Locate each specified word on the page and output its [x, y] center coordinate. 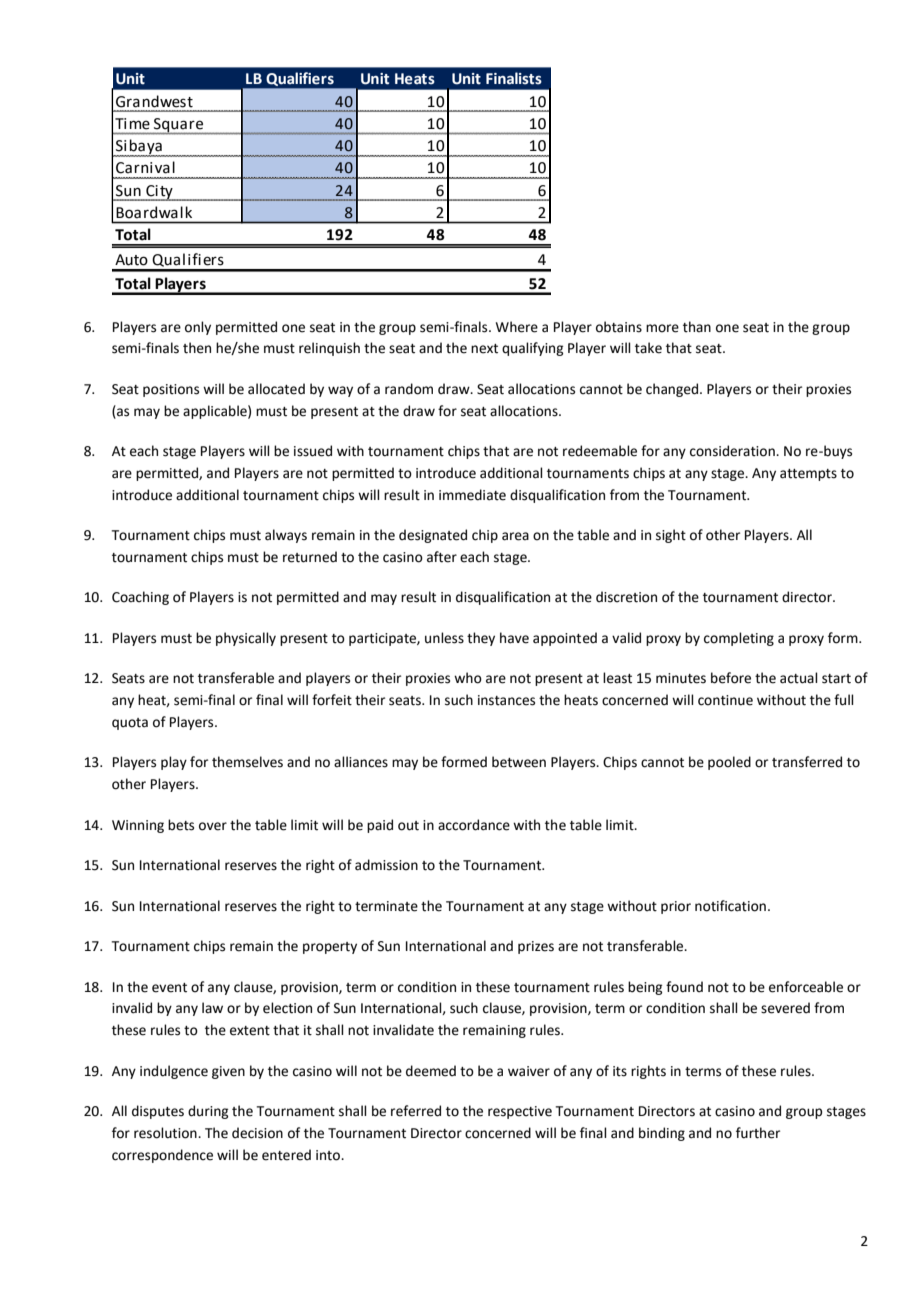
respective [520, 1112]
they [481, 639]
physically [246, 639]
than [697, 327]
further [758, 1133]
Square [179, 126]
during [208, 1112]
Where [517, 327]
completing [739, 639]
